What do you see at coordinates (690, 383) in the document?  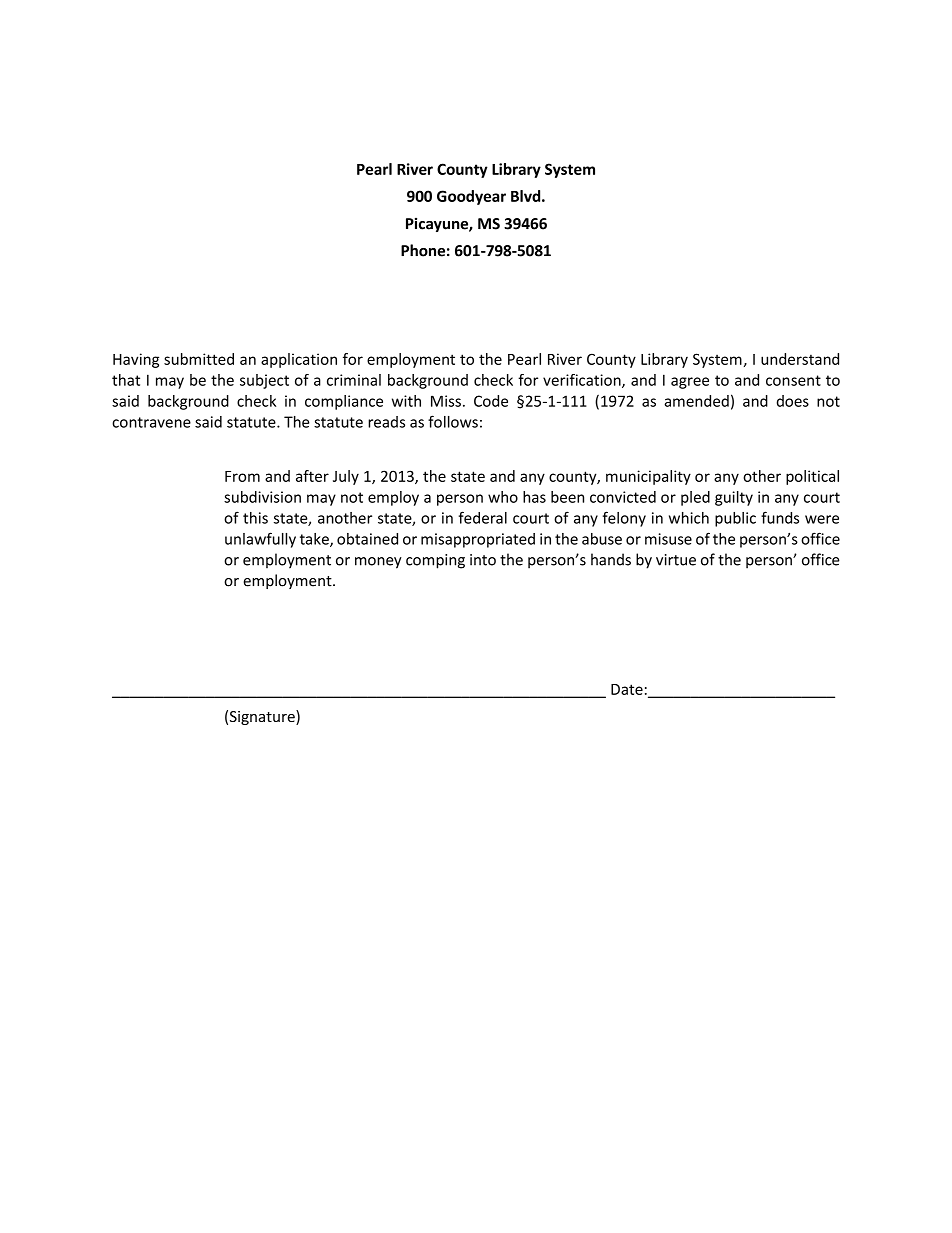 I see `agree` at bounding box center [690, 383].
